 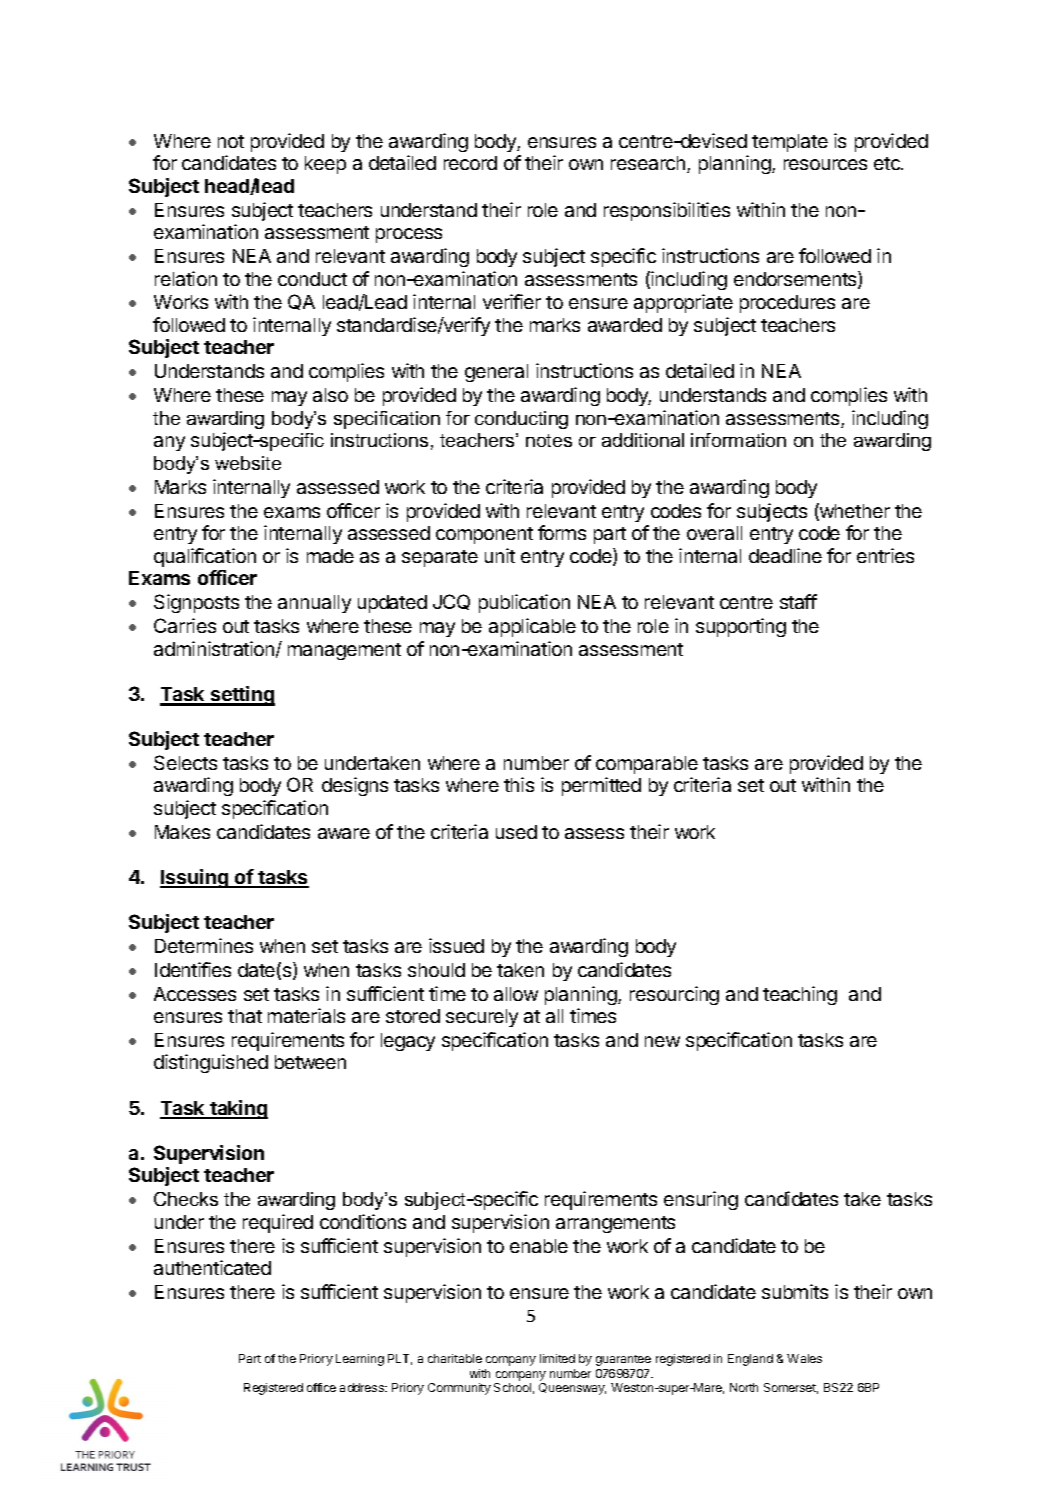 I want to click on keep, so click(x=325, y=165).
